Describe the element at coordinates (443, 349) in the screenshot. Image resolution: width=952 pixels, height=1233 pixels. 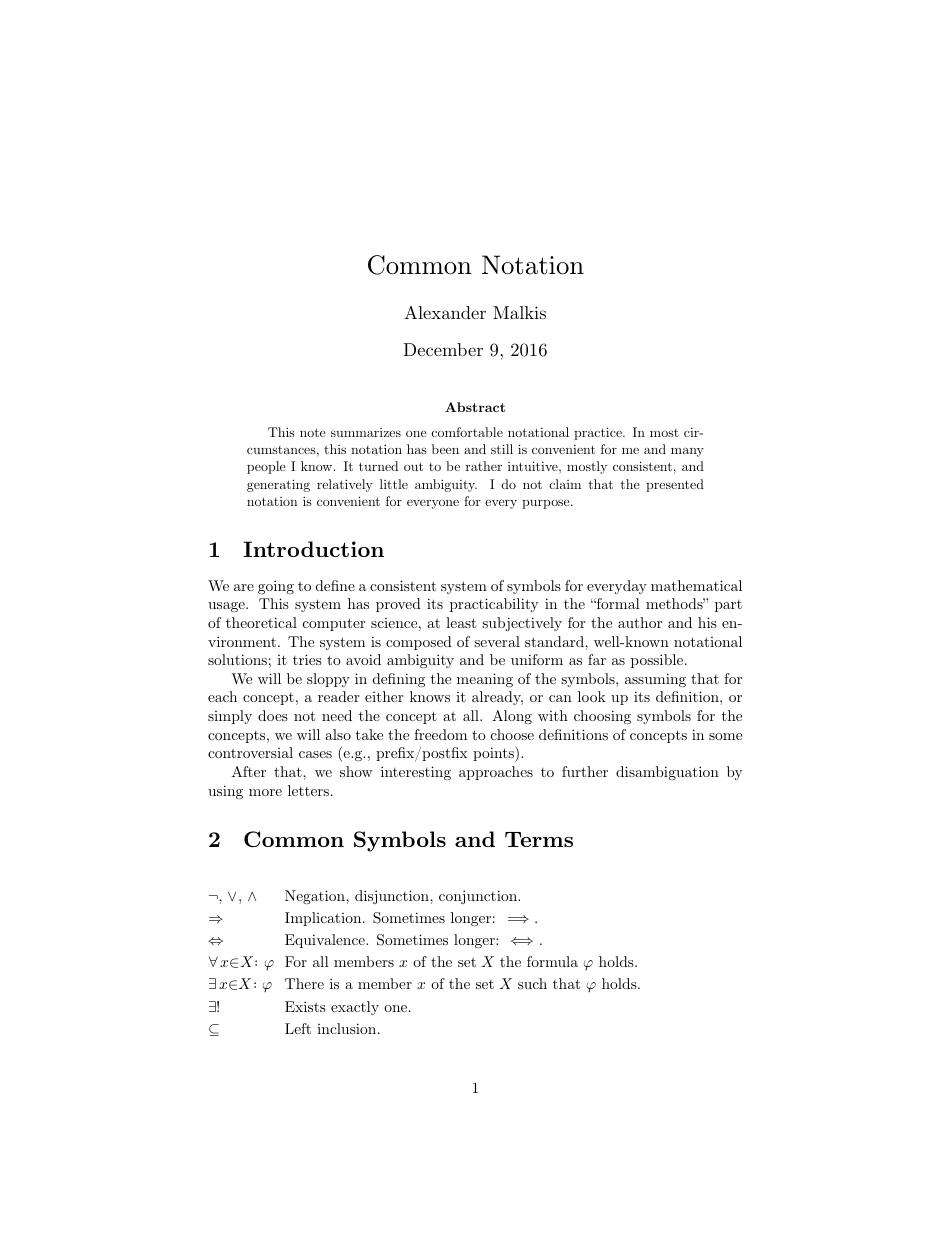
I see `December` at that location.
